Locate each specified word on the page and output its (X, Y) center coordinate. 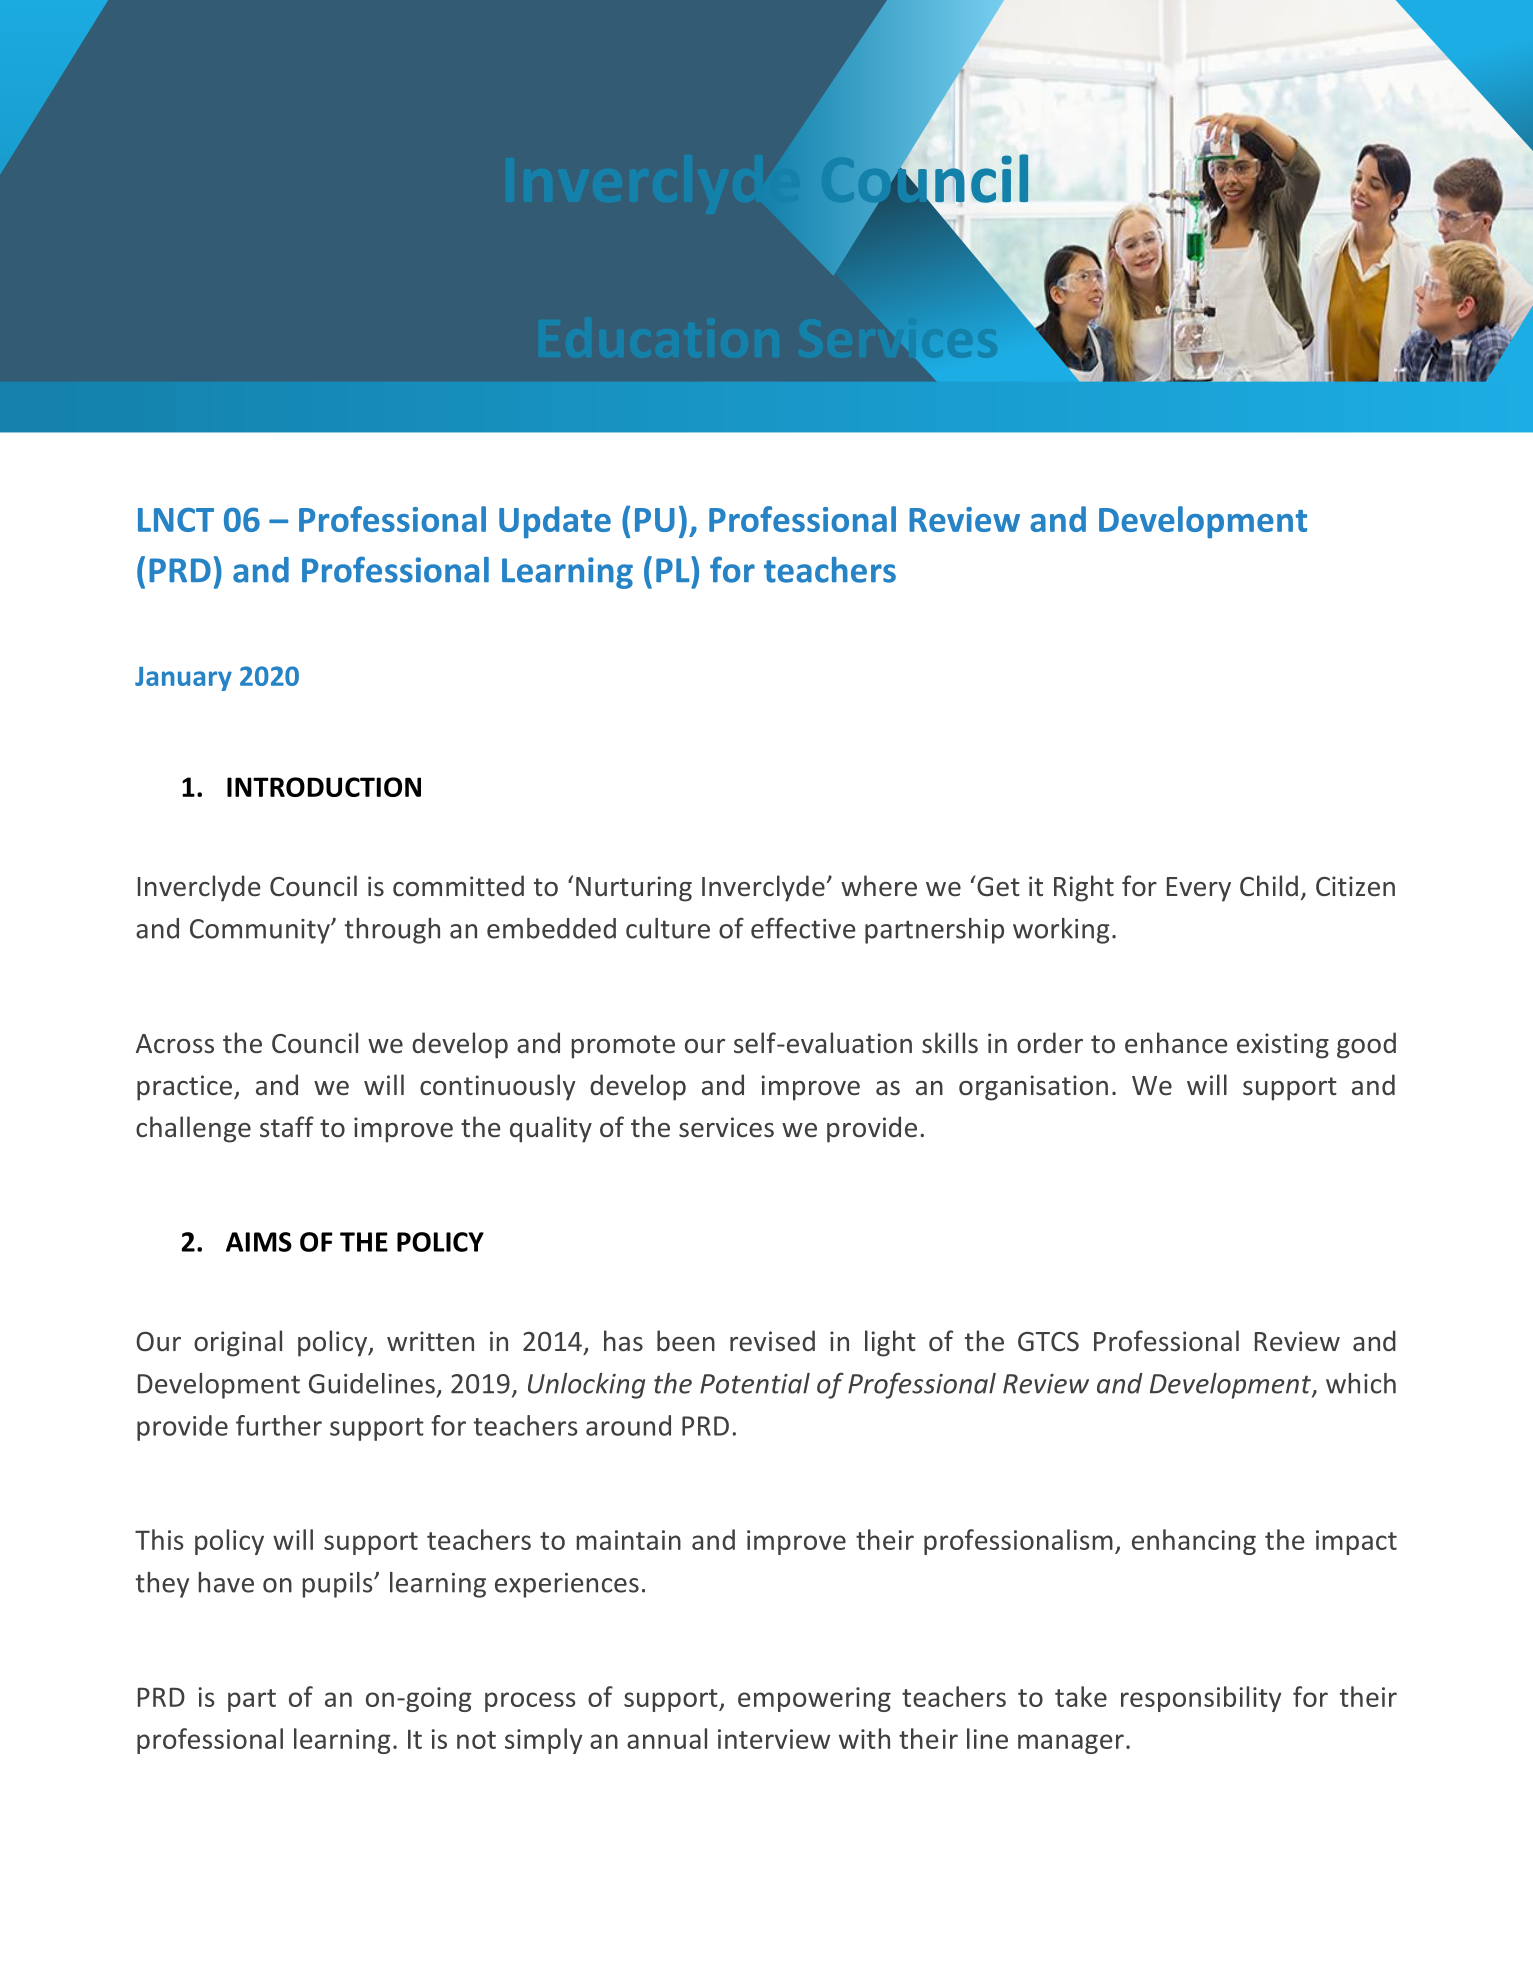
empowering (814, 1699)
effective (803, 928)
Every (1199, 889)
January (183, 679)
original (238, 1343)
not (476, 1740)
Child (1269, 885)
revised (772, 1341)
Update (555, 522)
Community (261, 931)
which (1361, 1383)
